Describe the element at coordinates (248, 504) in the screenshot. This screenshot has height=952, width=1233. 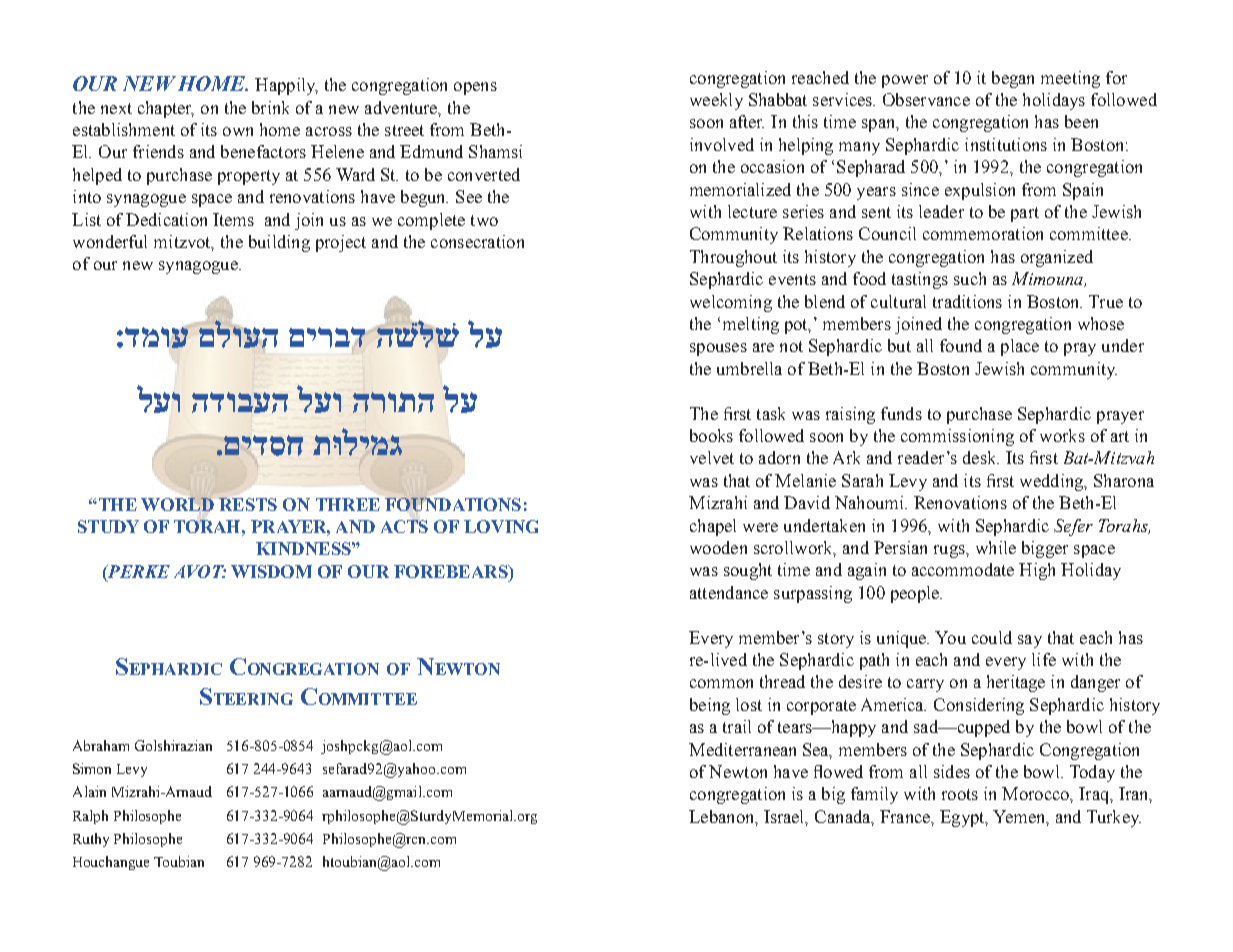
I see `RESTS` at that location.
